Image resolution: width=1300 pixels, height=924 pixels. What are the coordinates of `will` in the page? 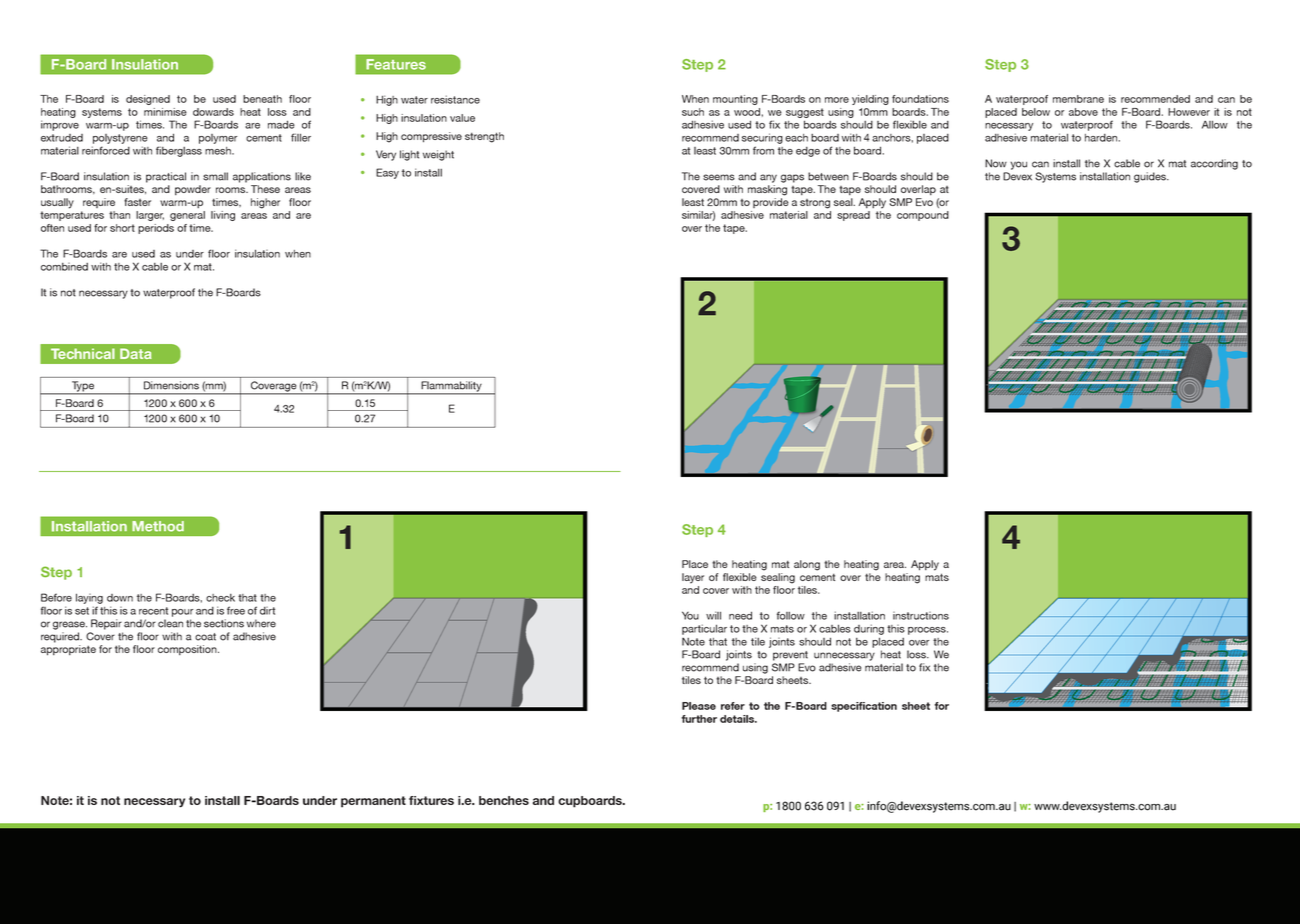 It's located at (713, 615).
